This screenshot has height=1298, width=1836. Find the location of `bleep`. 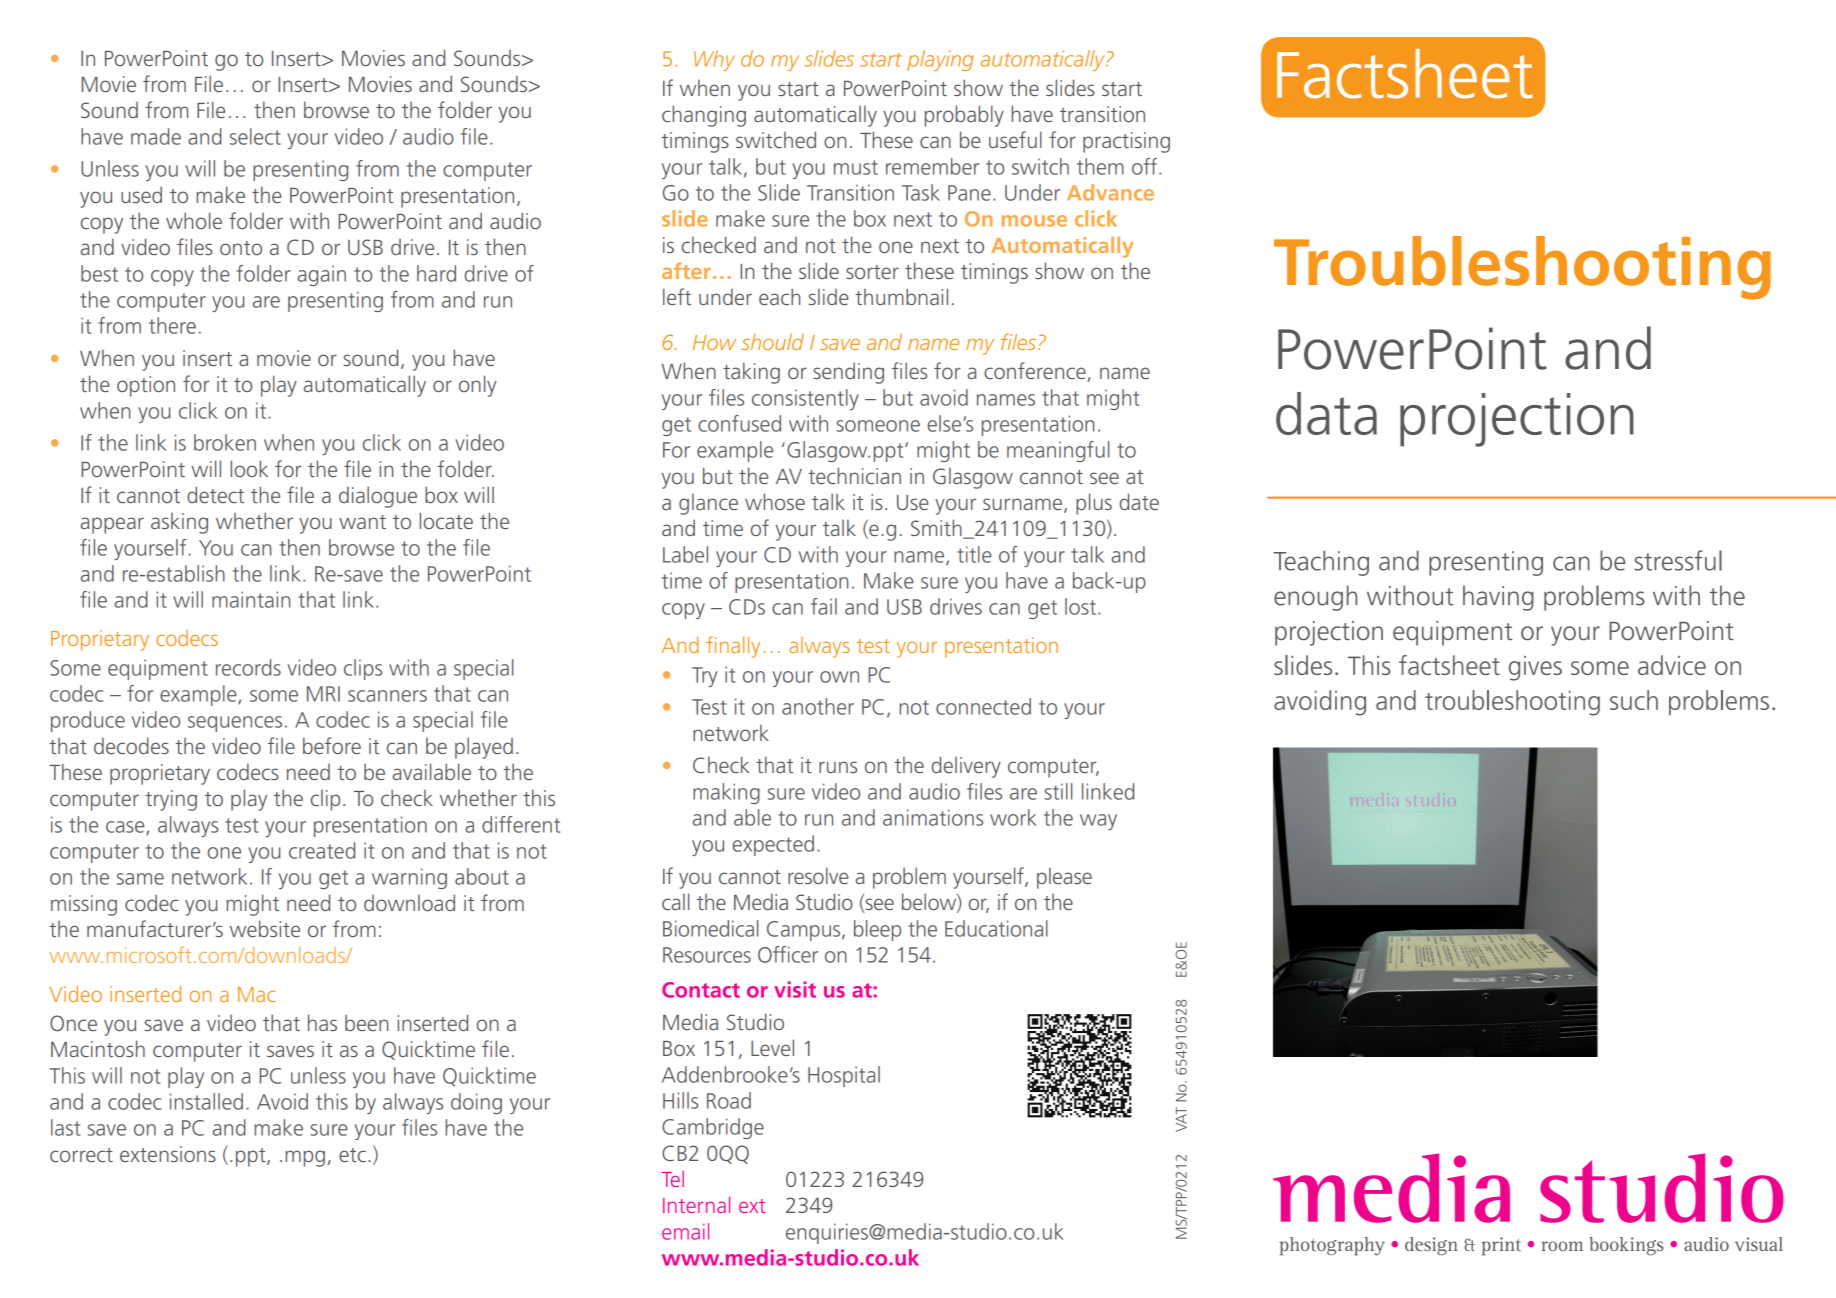

bleep is located at coordinates (877, 930).
